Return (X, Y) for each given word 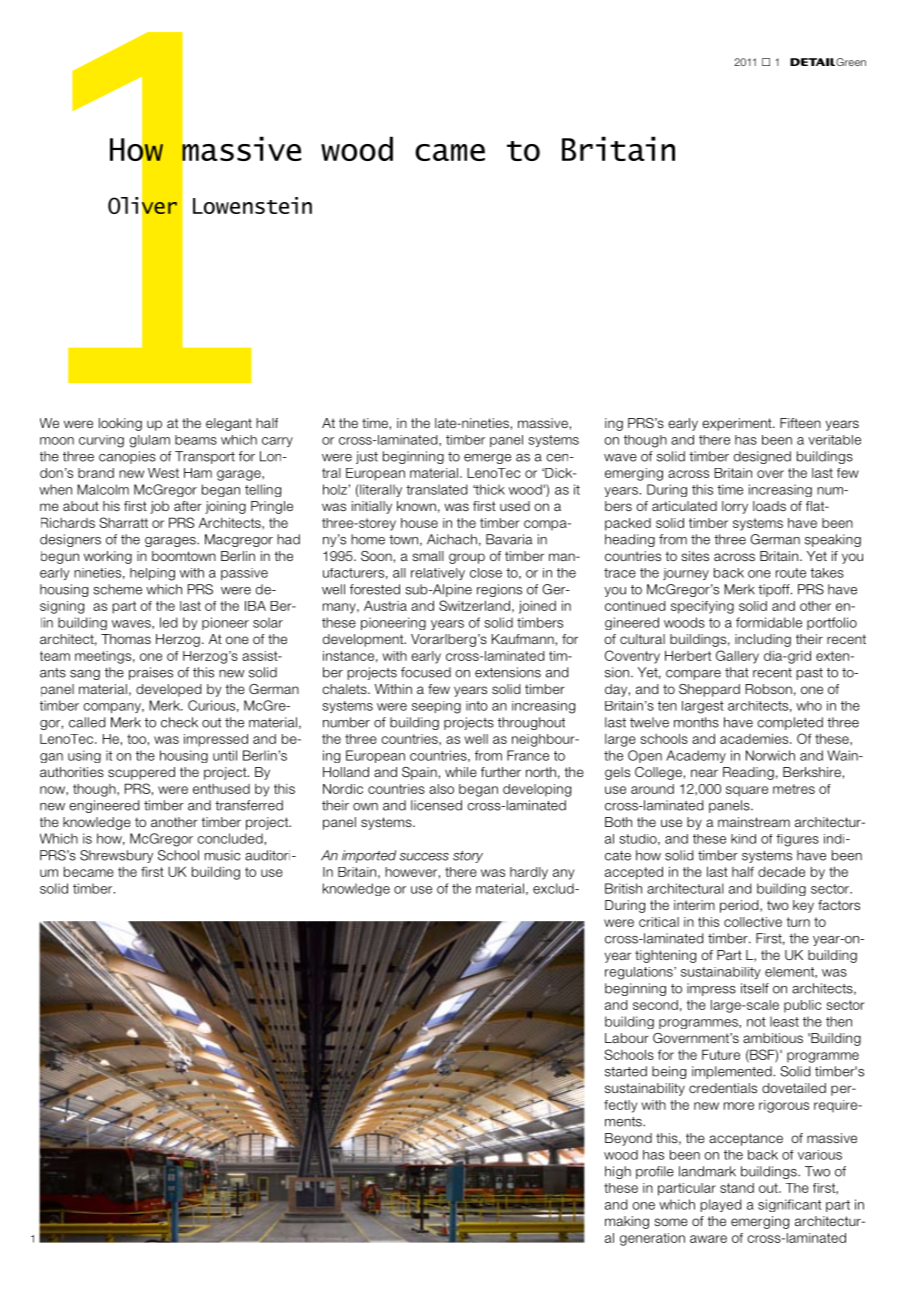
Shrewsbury (116, 856)
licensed (436, 805)
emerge (487, 459)
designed (762, 457)
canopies (127, 457)
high (618, 1172)
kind (743, 839)
